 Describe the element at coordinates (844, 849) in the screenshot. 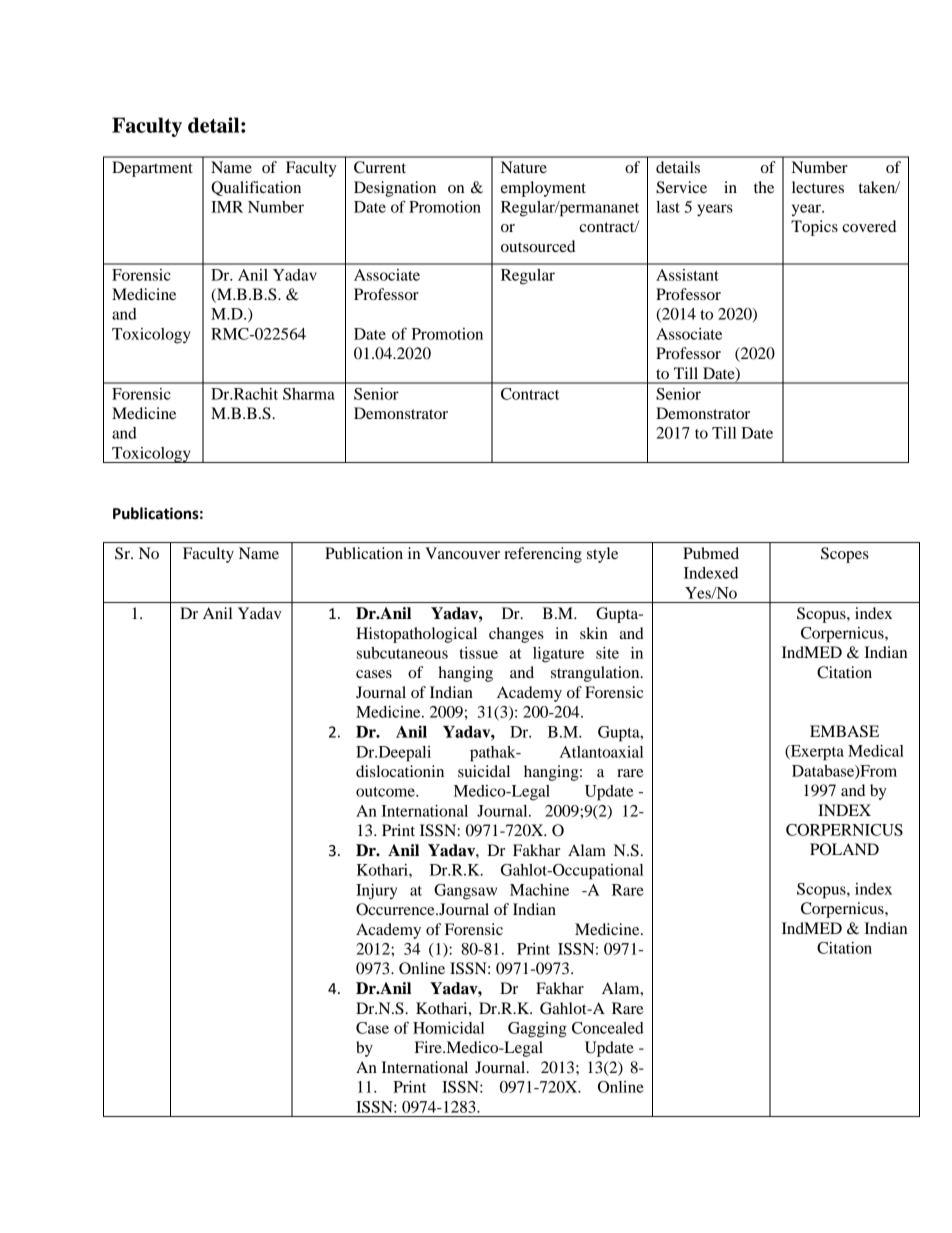

I see `POLAND` at that location.
